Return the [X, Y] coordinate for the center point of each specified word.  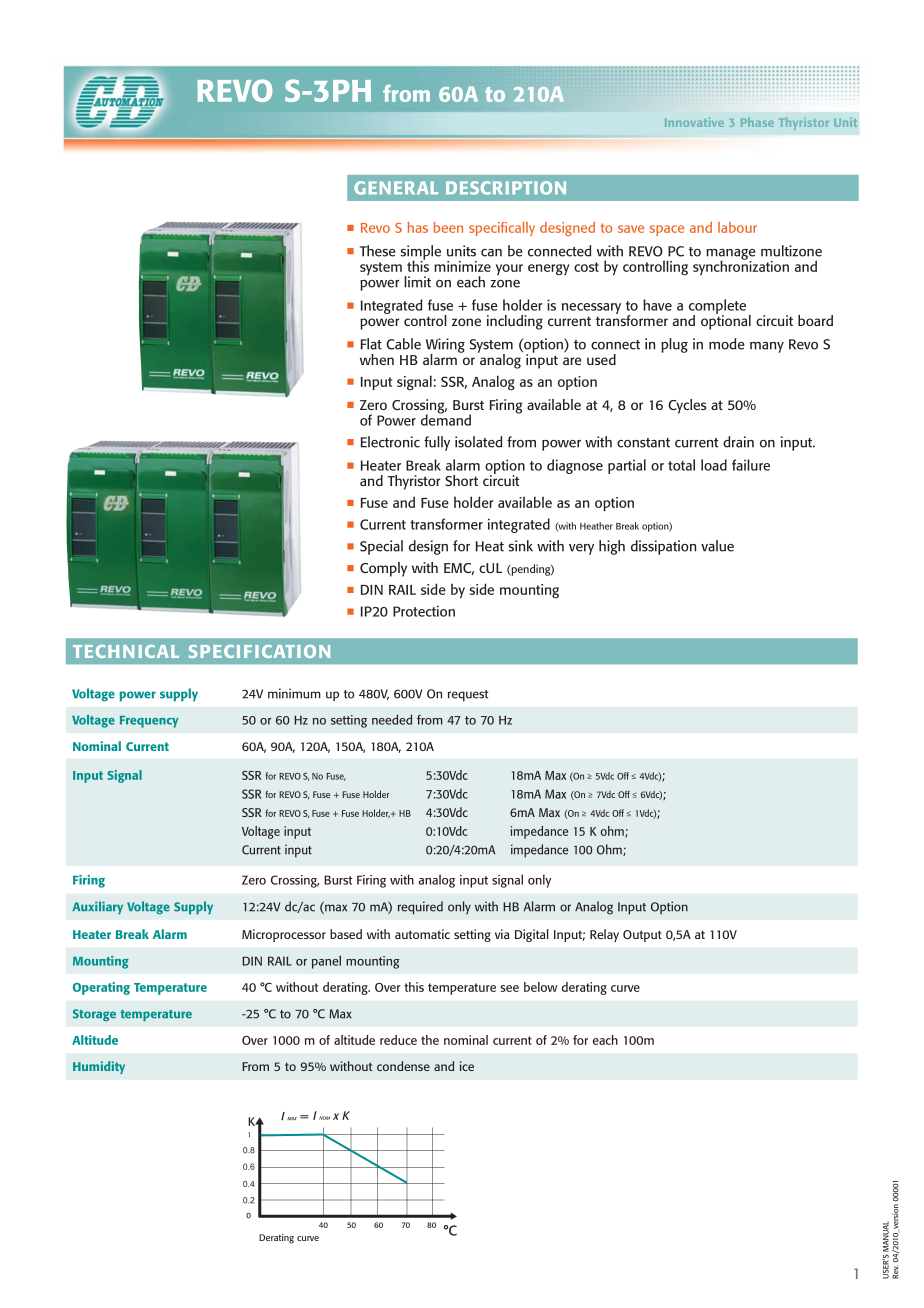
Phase [757, 122]
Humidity [99, 1067]
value [717, 546]
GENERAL [396, 188]
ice [467, 1066]
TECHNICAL [126, 651]
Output [642, 936]
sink [521, 546]
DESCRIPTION [506, 188]
